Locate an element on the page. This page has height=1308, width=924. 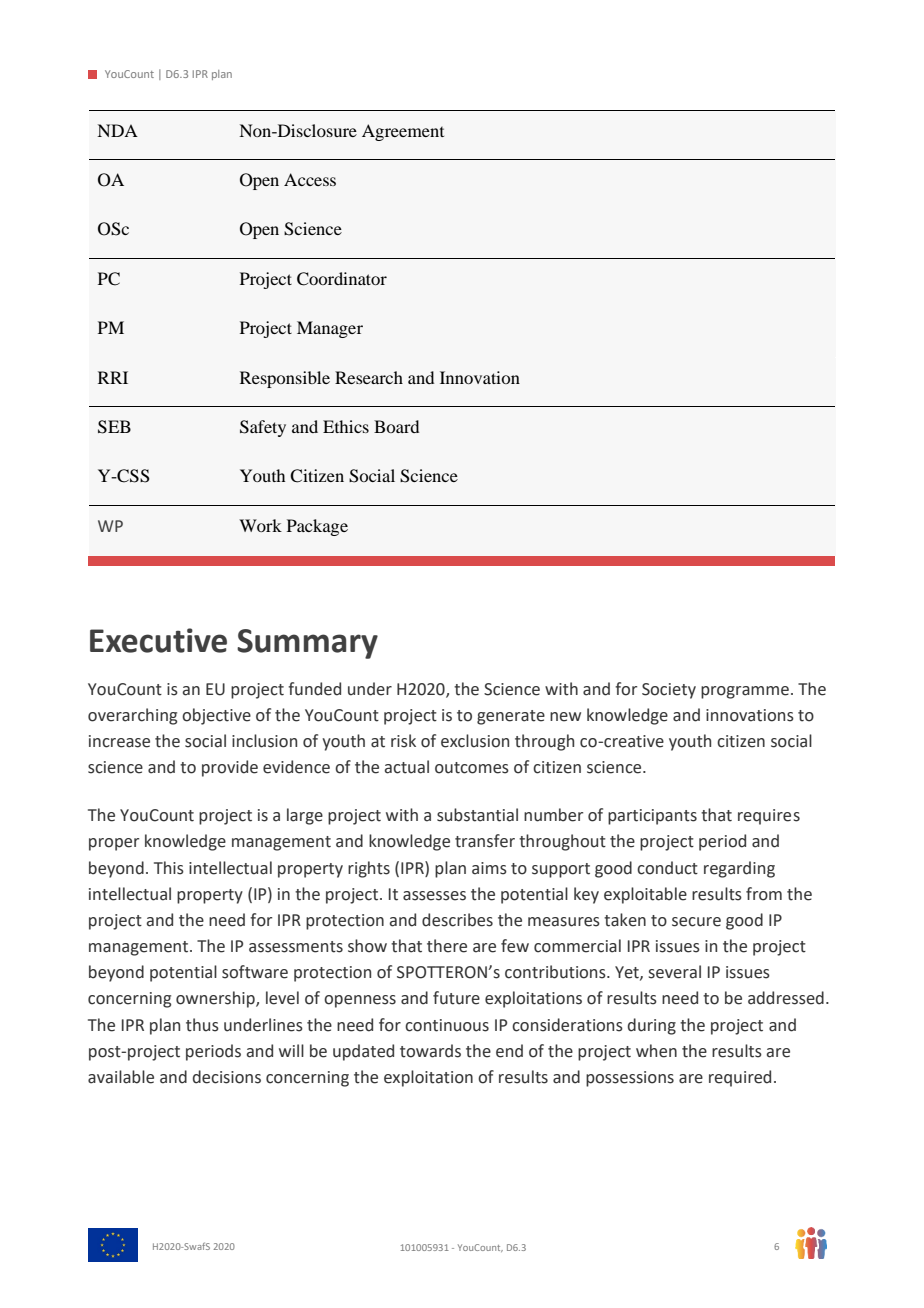
towards is located at coordinates (430, 1051).
